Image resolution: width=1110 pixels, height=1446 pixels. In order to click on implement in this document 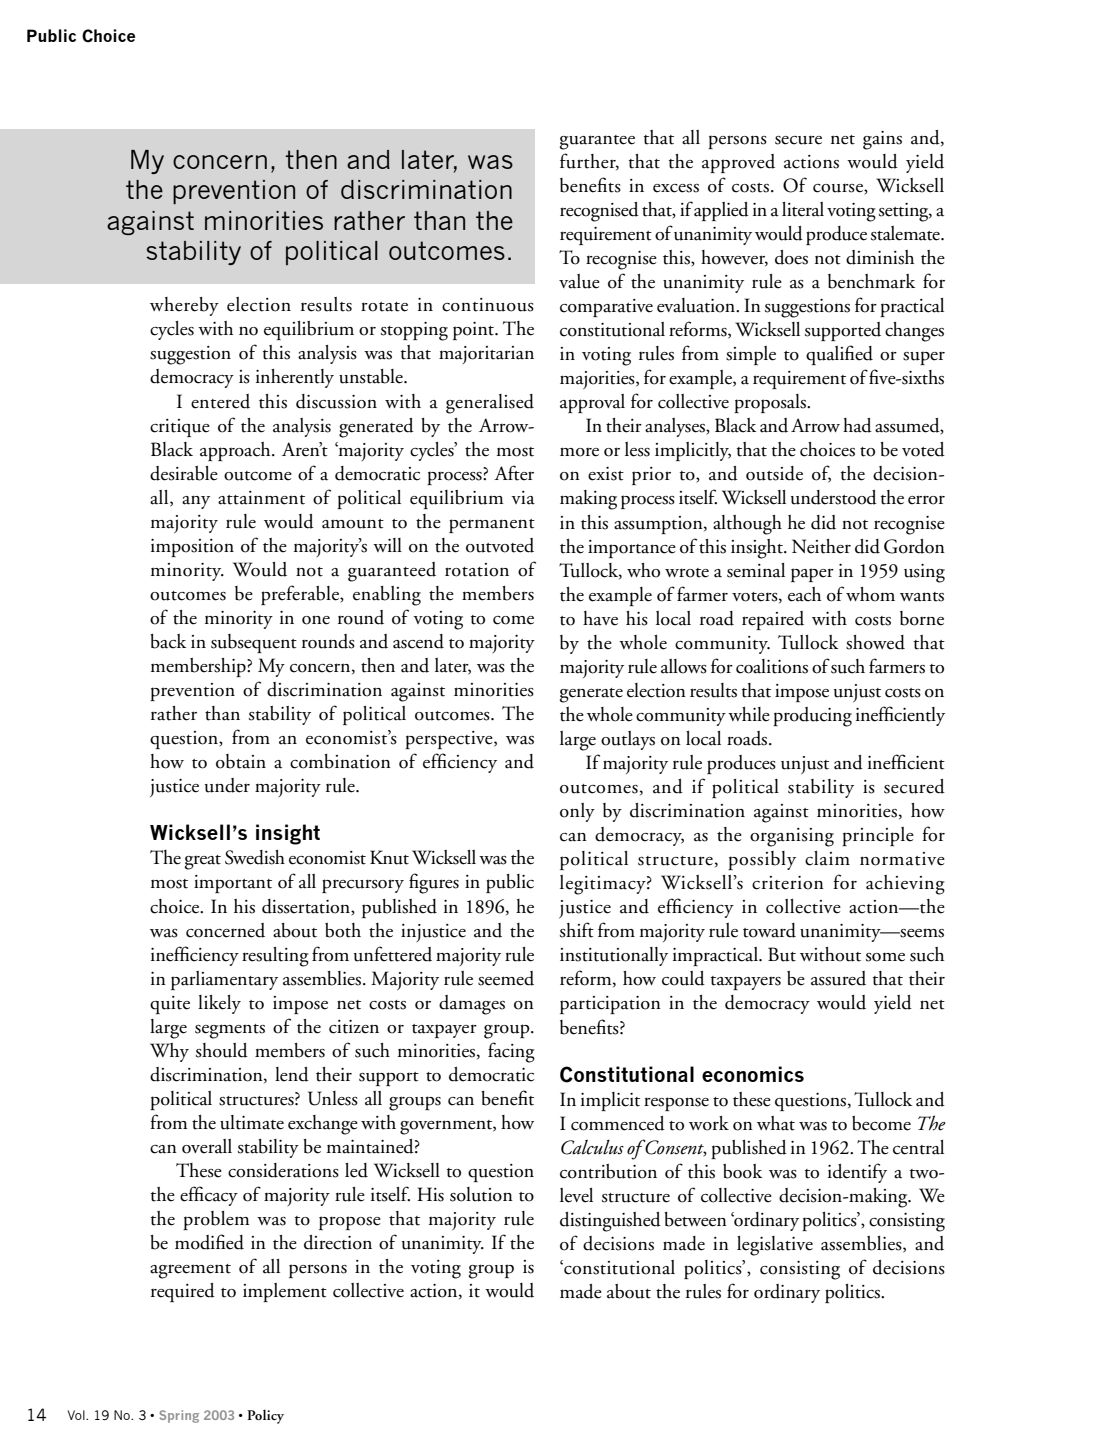, I will do `click(285, 1292)`.
